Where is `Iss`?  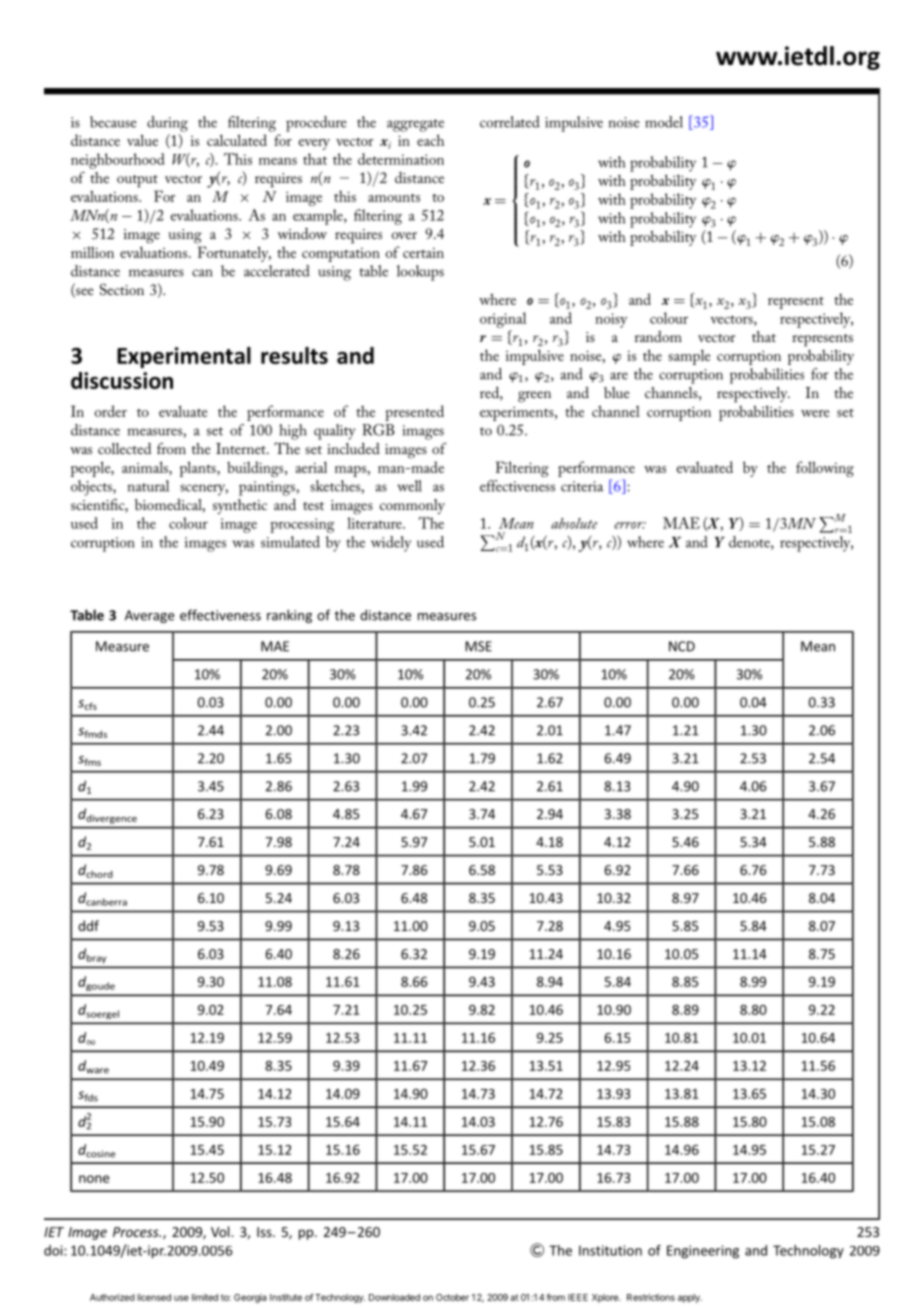 Iss is located at coordinates (265, 1232).
